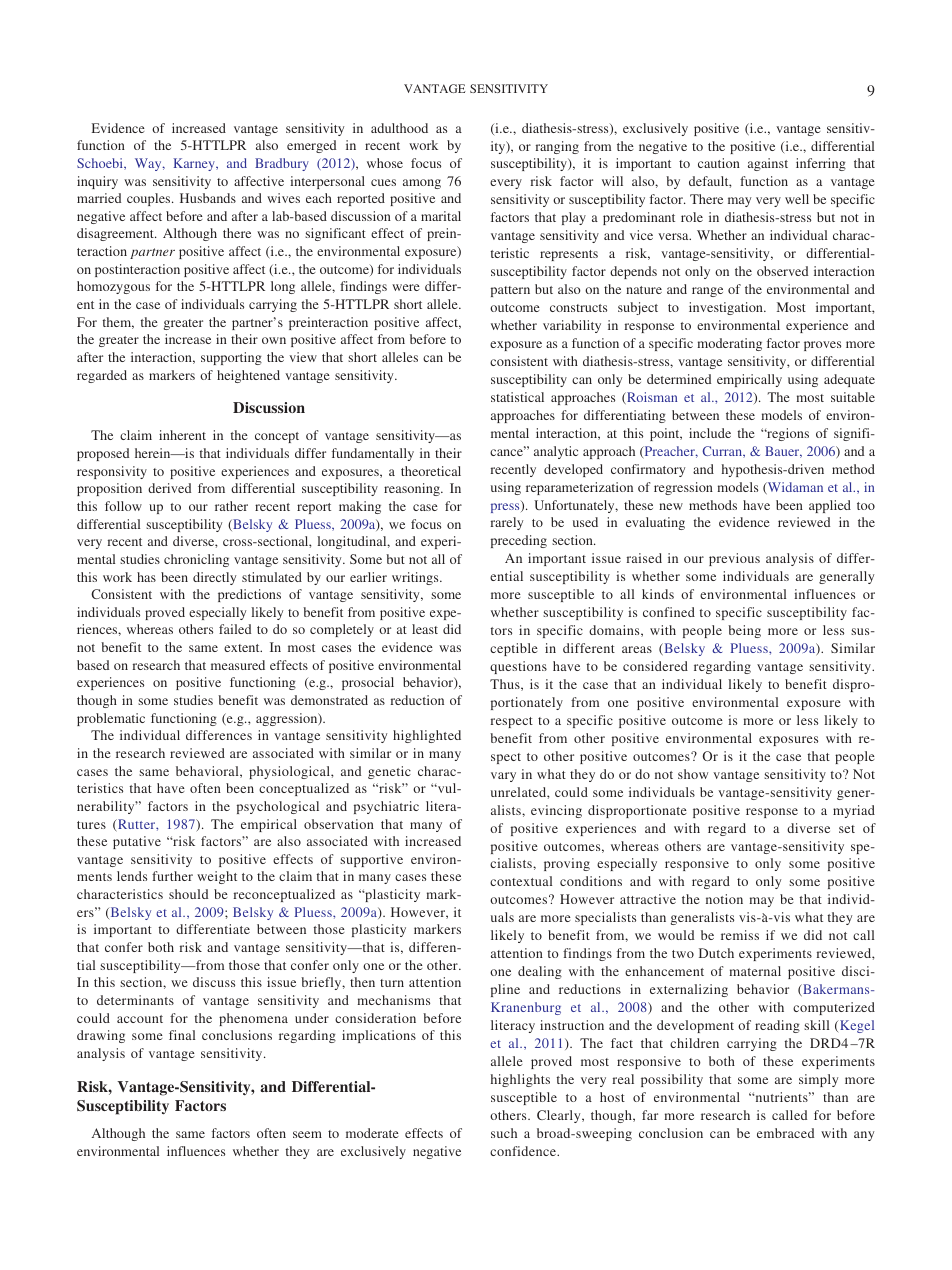 This page has width=952, height=1270. What do you see at coordinates (208, 198) in the page?
I see `Husbands` at bounding box center [208, 198].
